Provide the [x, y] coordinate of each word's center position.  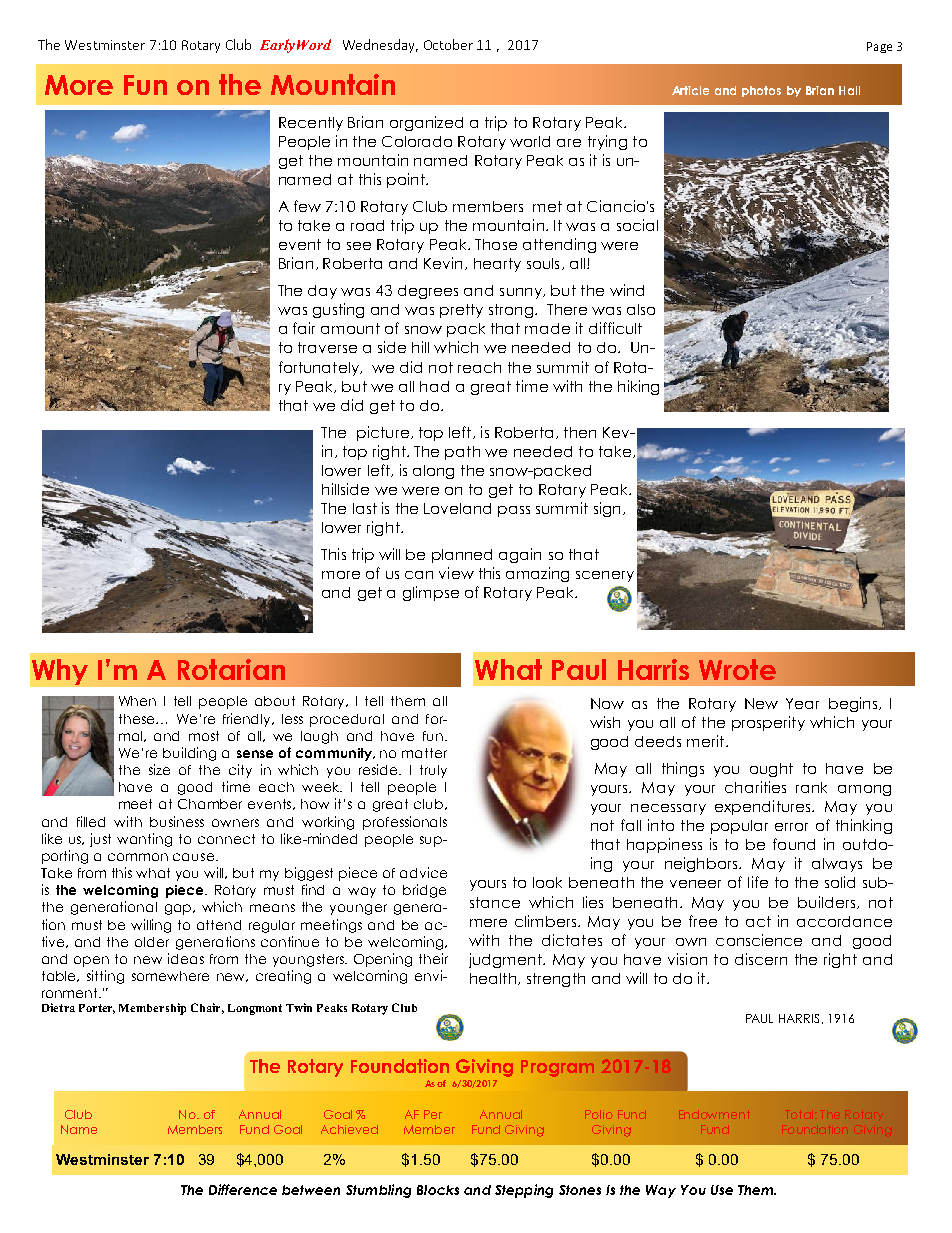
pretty [461, 311]
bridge [424, 891]
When [137, 701]
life [758, 882]
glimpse [431, 593]
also [641, 309]
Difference [243, 1189]
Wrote [737, 669]
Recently [311, 124]
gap [179, 909]
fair [304, 328]
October [448, 44]
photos [761, 91]
